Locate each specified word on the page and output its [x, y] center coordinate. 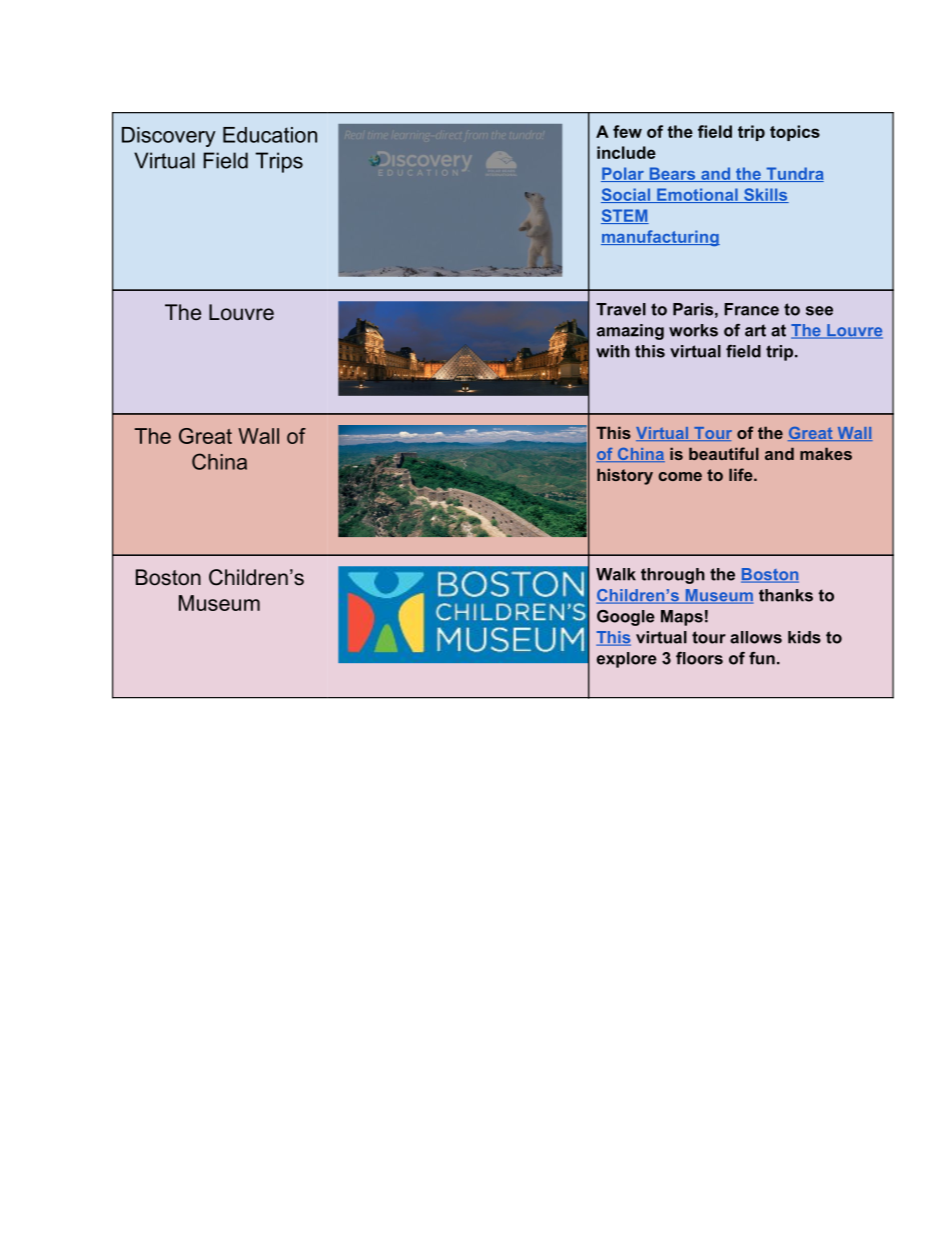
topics [795, 133]
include [626, 152]
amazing [630, 332]
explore [627, 660]
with [613, 351]
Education [270, 135]
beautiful [724, 453]
